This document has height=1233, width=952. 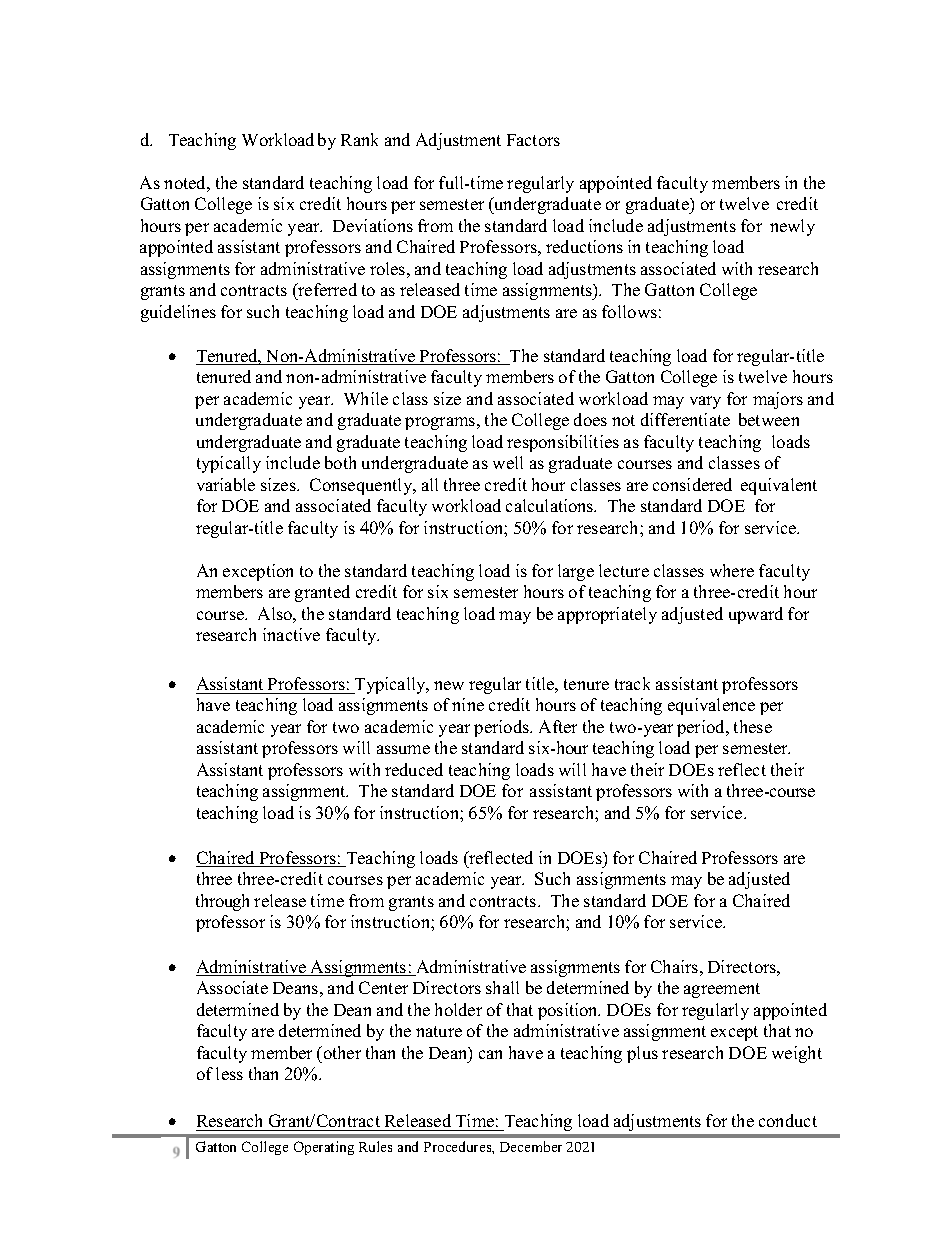 I want to click on less, so click(x=229, y=1073).
